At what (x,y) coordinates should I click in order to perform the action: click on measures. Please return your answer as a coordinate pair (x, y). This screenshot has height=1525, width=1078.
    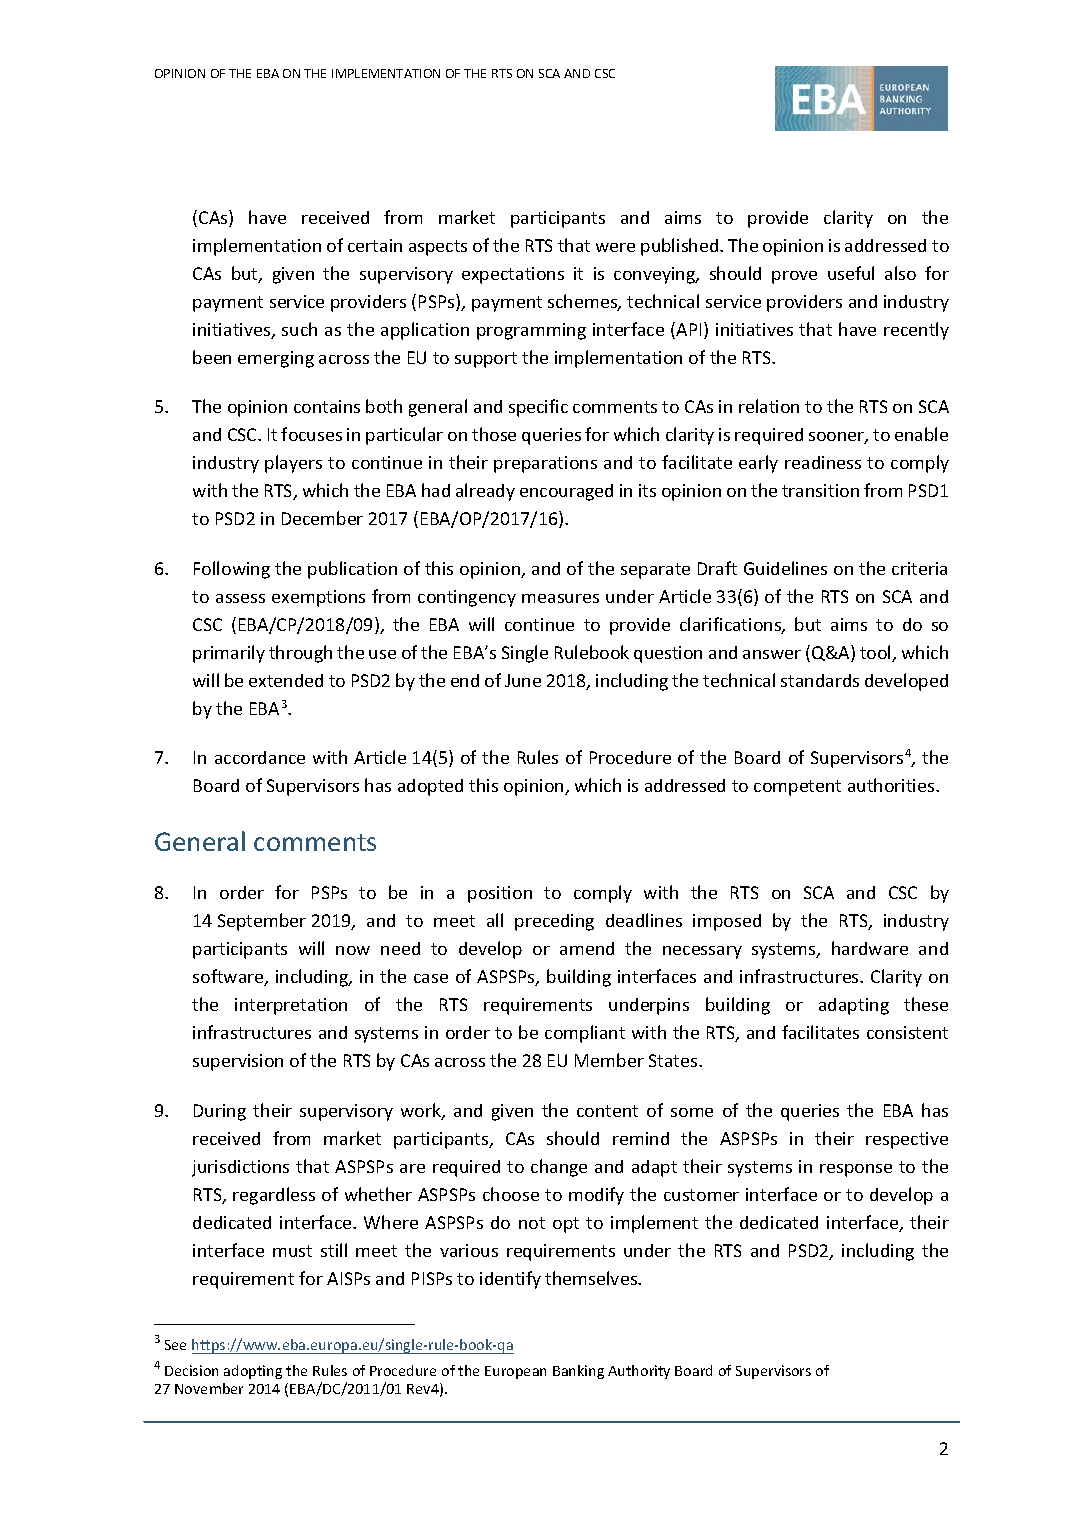
    Looking at the image, I should click on (560, 598).
